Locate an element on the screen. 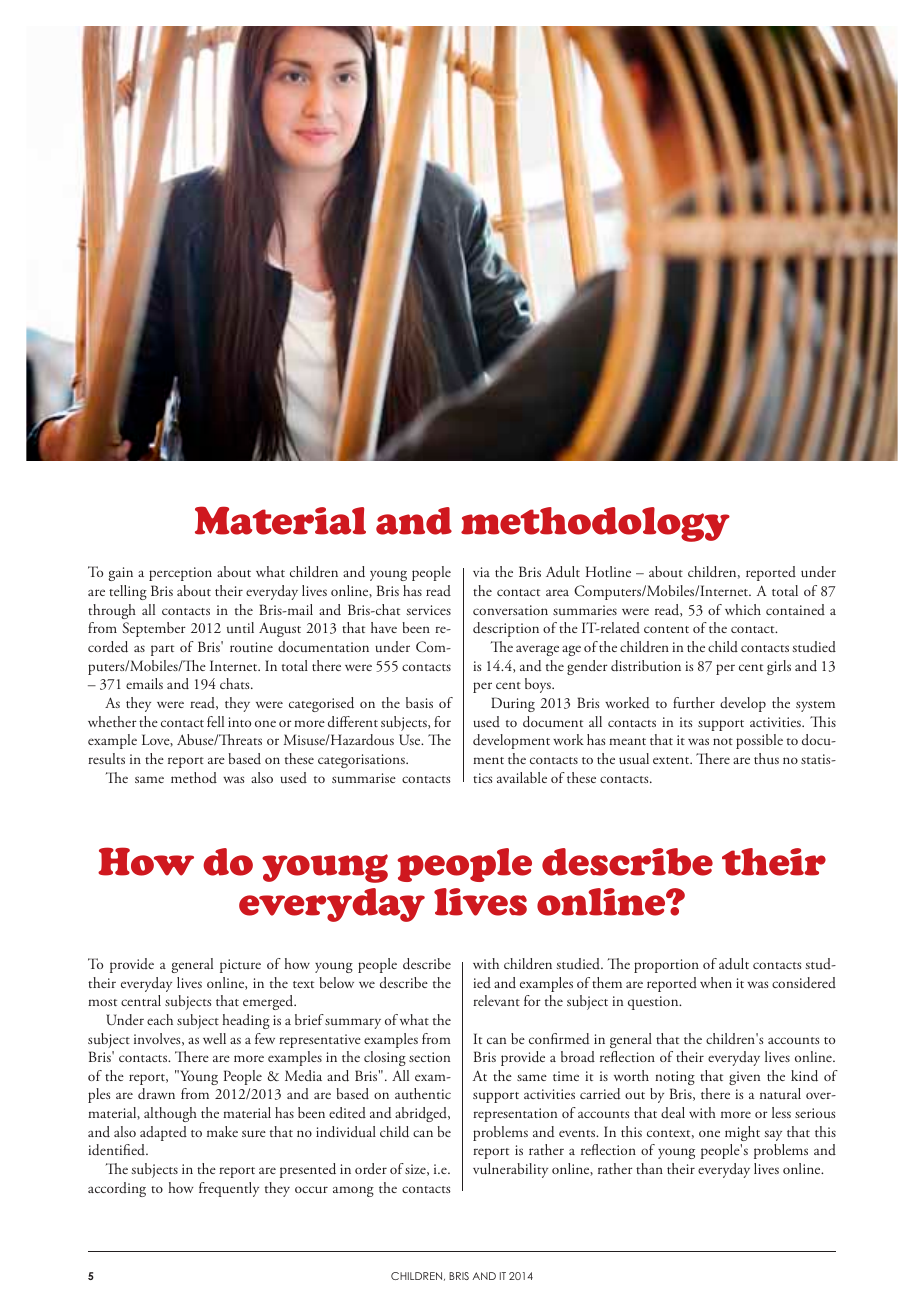  via is located at coordinates (481, 572).
